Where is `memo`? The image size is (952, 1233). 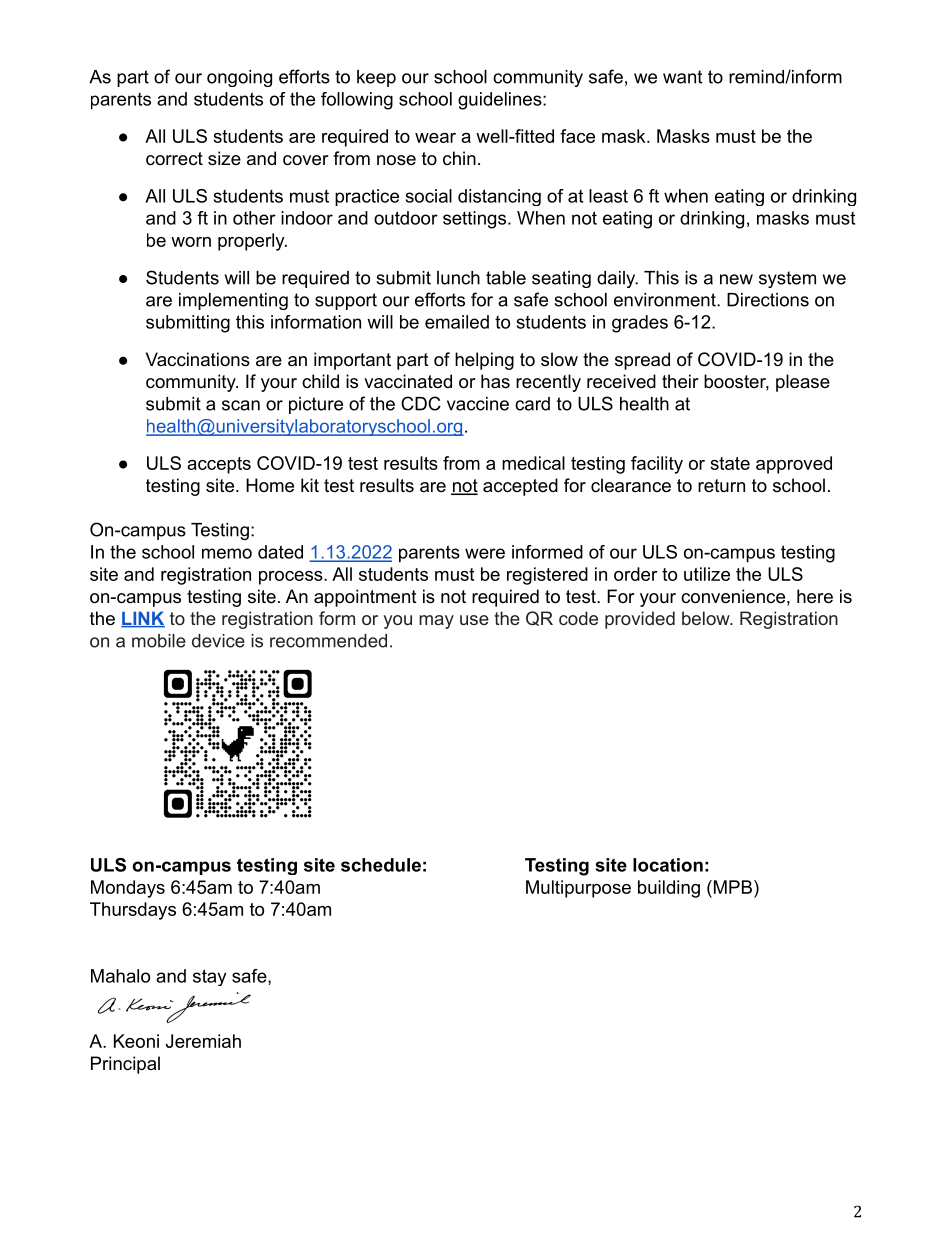
memo is located at coordinates (227, 553).
